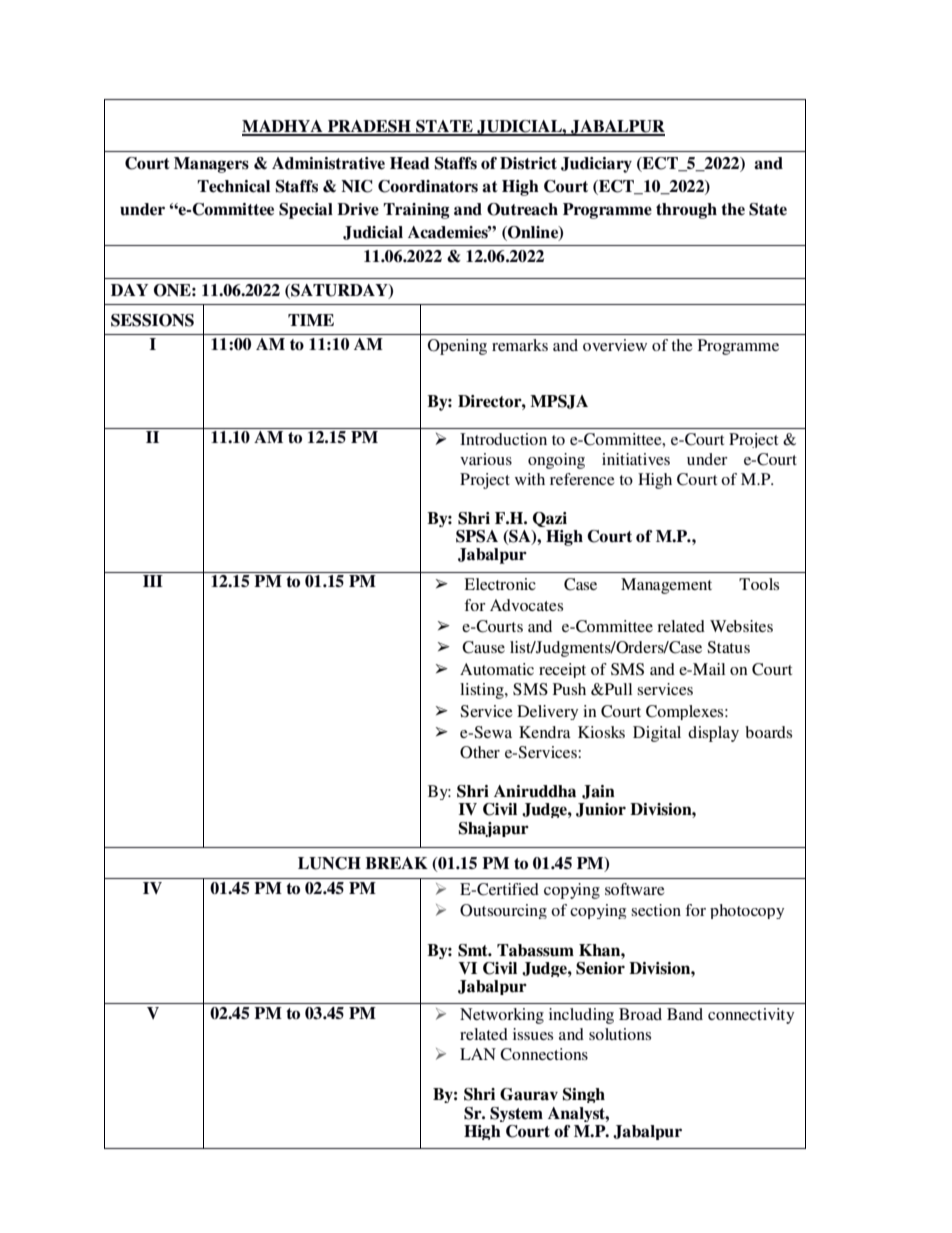  Describe the element at coordinates (483, 647) in the screenshot. I see `Cause` at that location.
